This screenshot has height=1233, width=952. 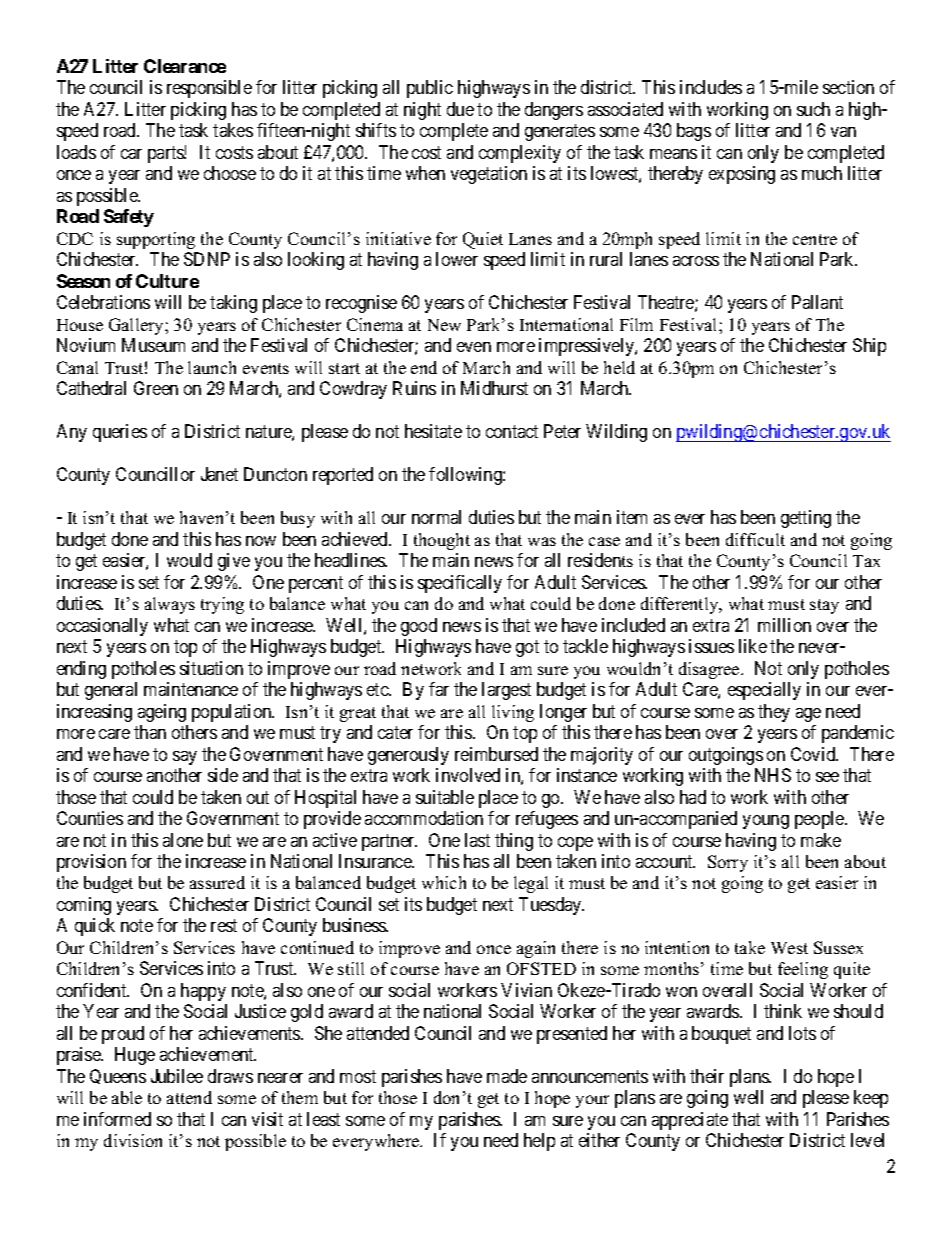 I want to click on Jubilee, so click(x=177, y=1076).
